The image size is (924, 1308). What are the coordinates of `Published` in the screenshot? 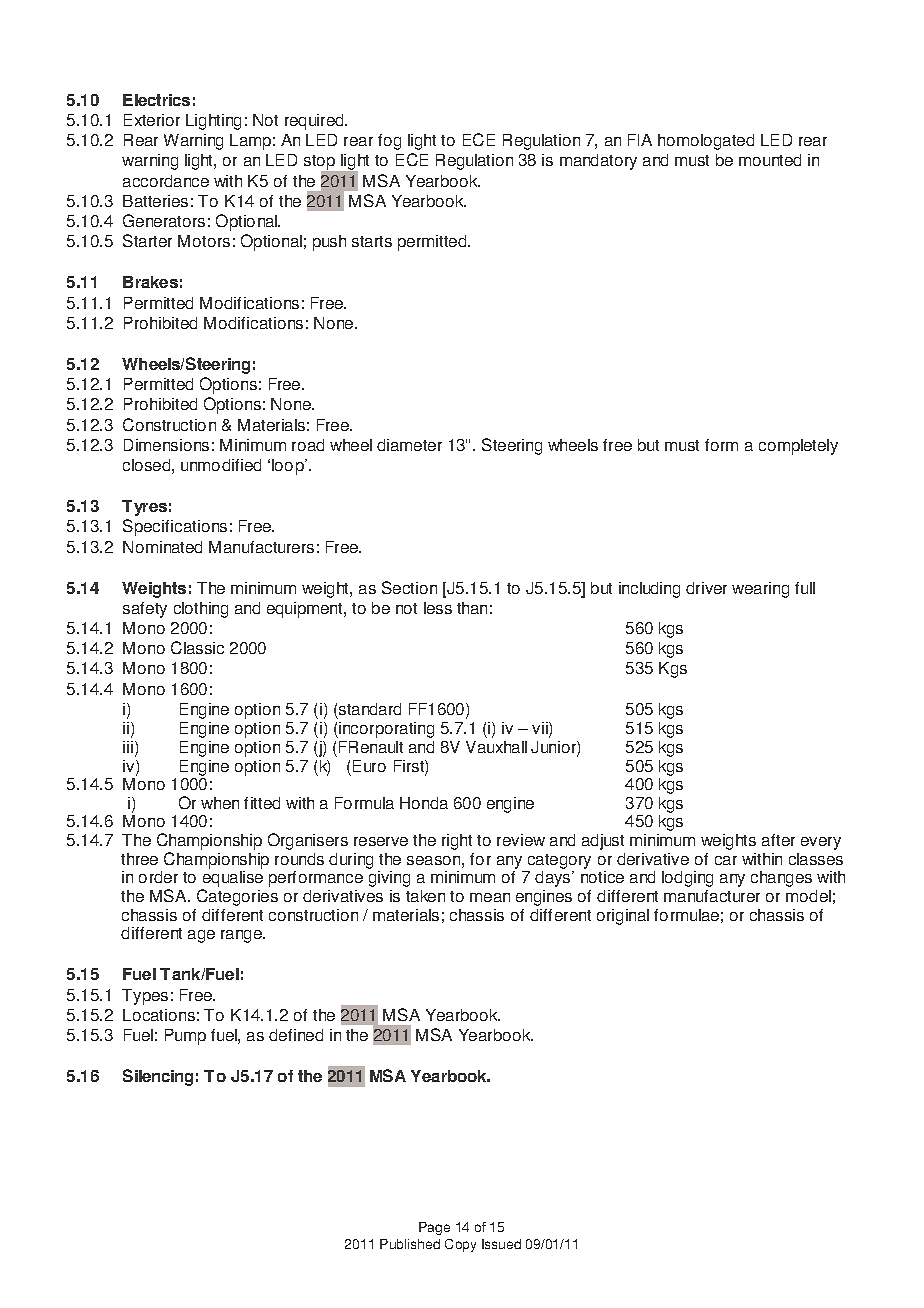 It's located at (410, 1244).
